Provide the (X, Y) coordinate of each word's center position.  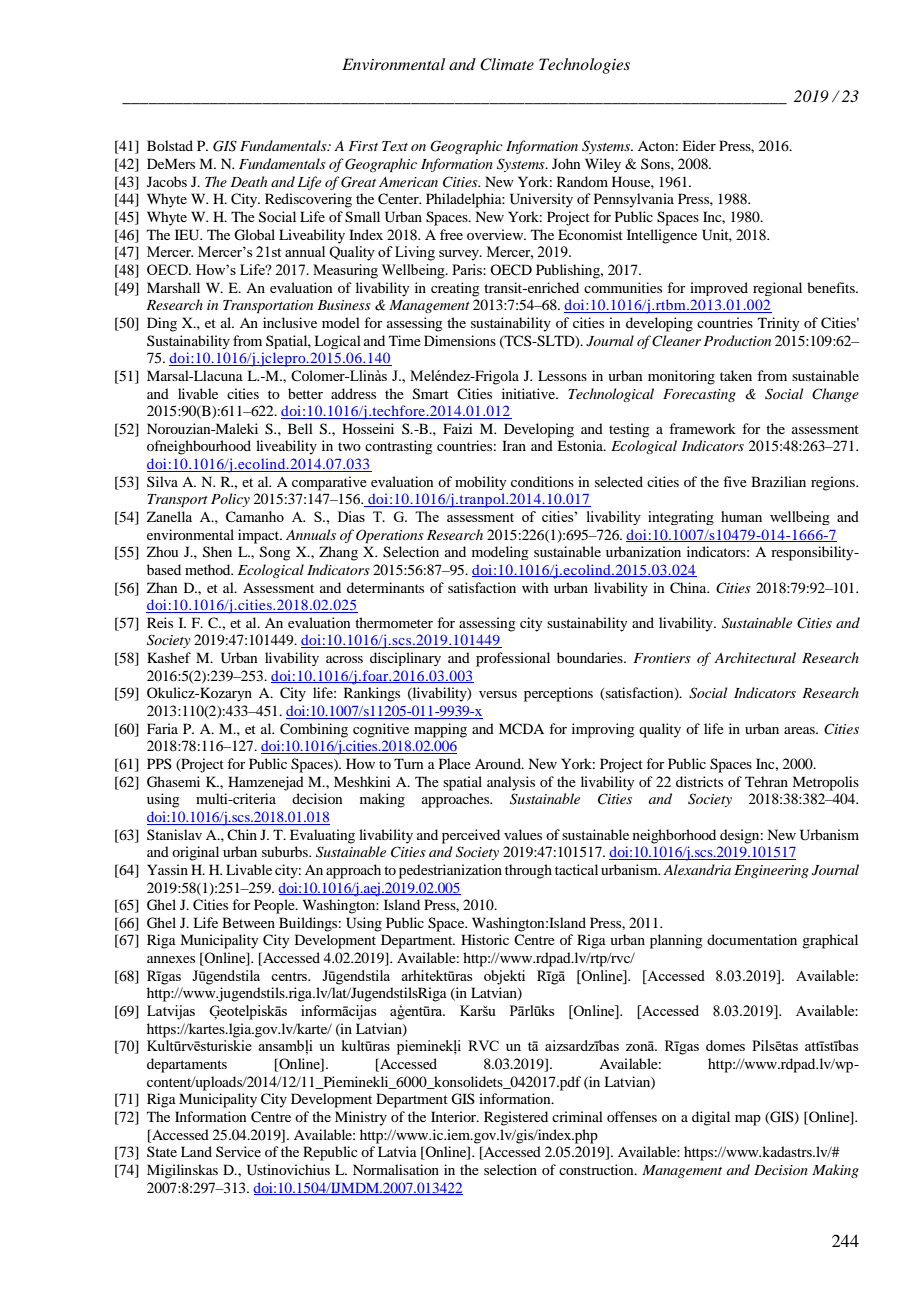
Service (238, 1151)
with (535, 587)
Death (248, 181)
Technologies (584, 66)
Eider (699, 145)
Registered (516, 1118)
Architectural (755, 657)
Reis (160, 622)
